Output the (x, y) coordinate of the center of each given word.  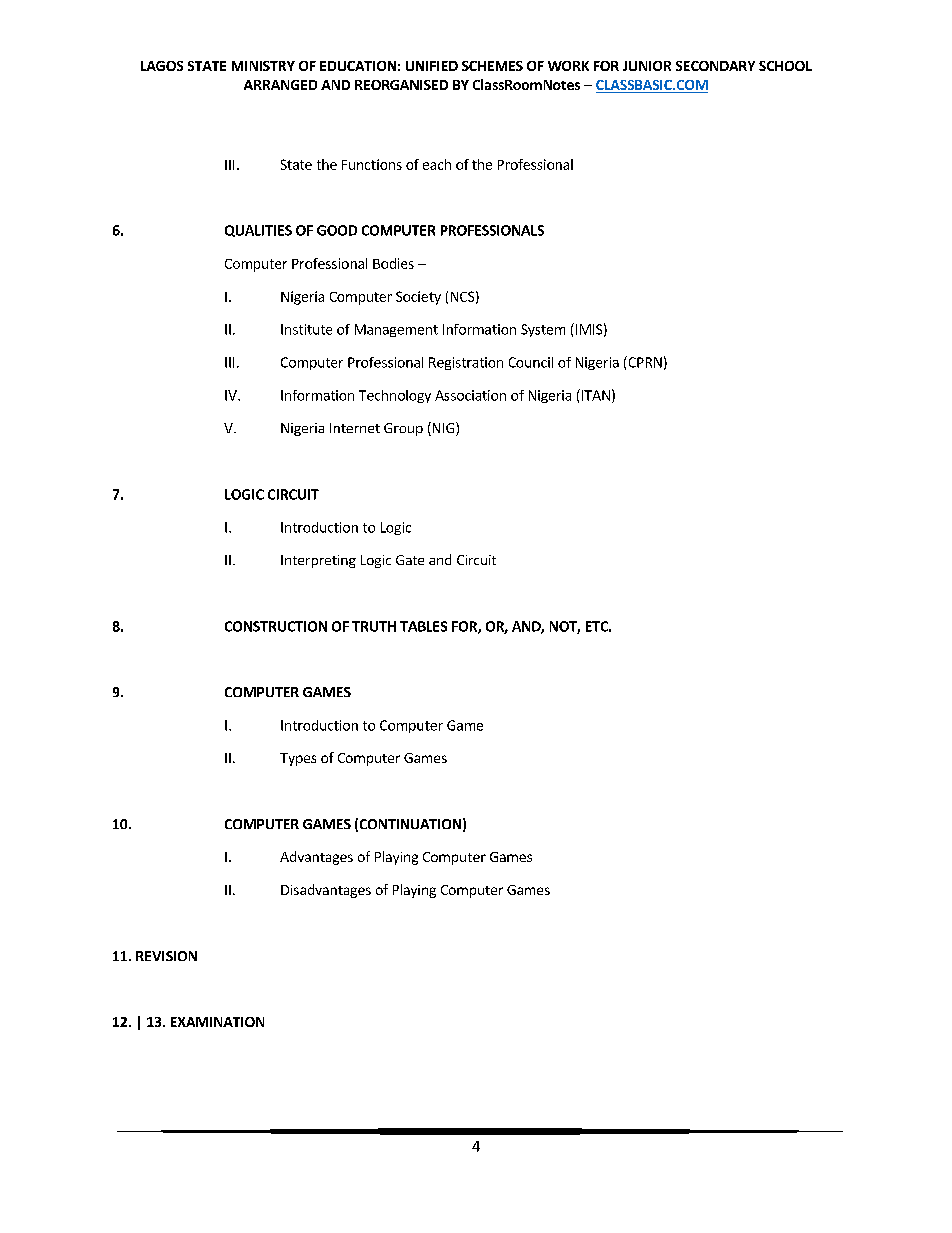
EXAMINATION (217, 1022)
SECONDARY (715, 66)
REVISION (166, 956)
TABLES (423, 626)
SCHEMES (492, 66)
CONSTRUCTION (276, 626)
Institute (306, 329)
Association (470, 395)
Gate (410, 560)
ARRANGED (280, 85)
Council (531, 362)
